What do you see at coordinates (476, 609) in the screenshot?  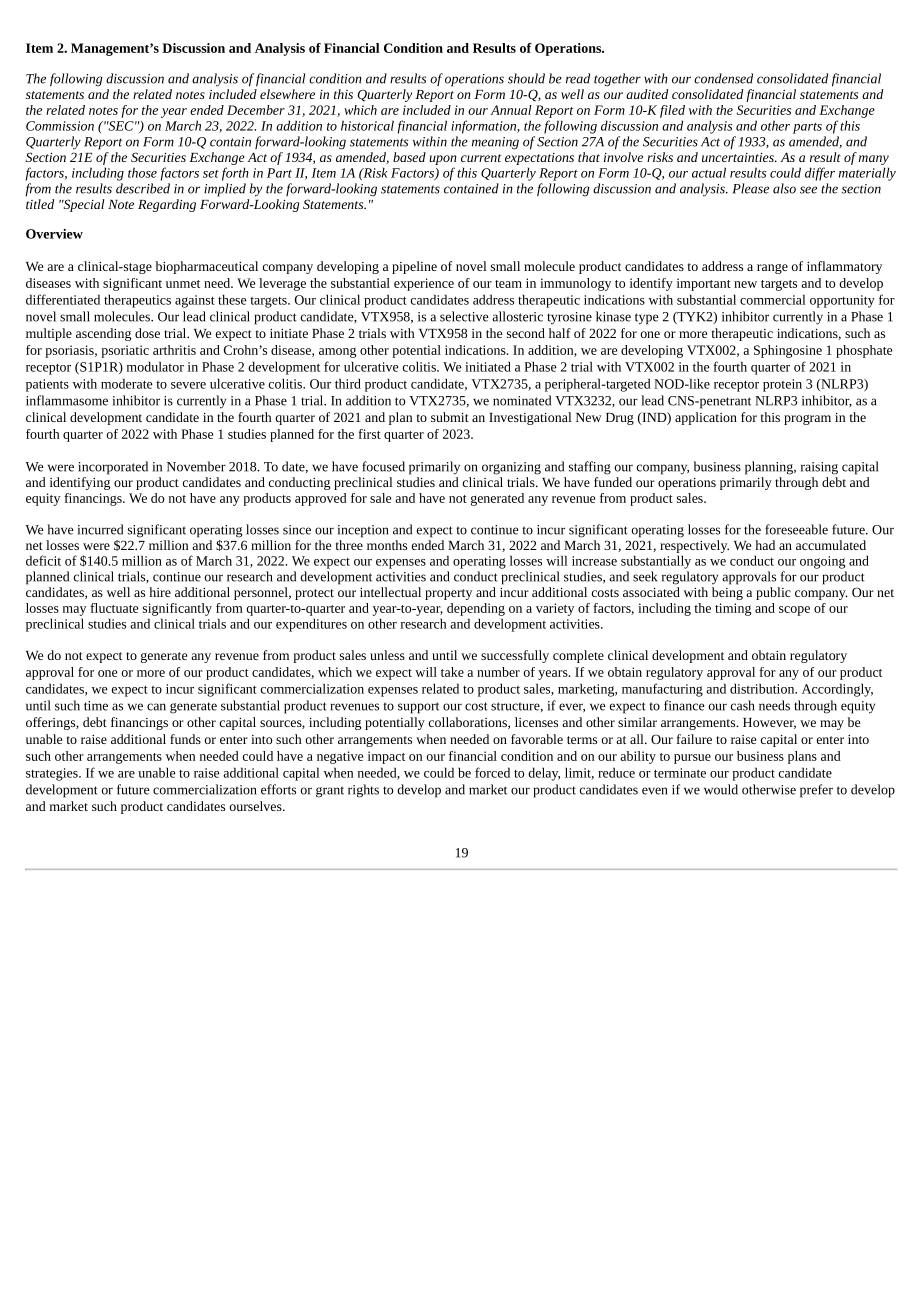 I see `depending` at bounding box center [476, 609].
